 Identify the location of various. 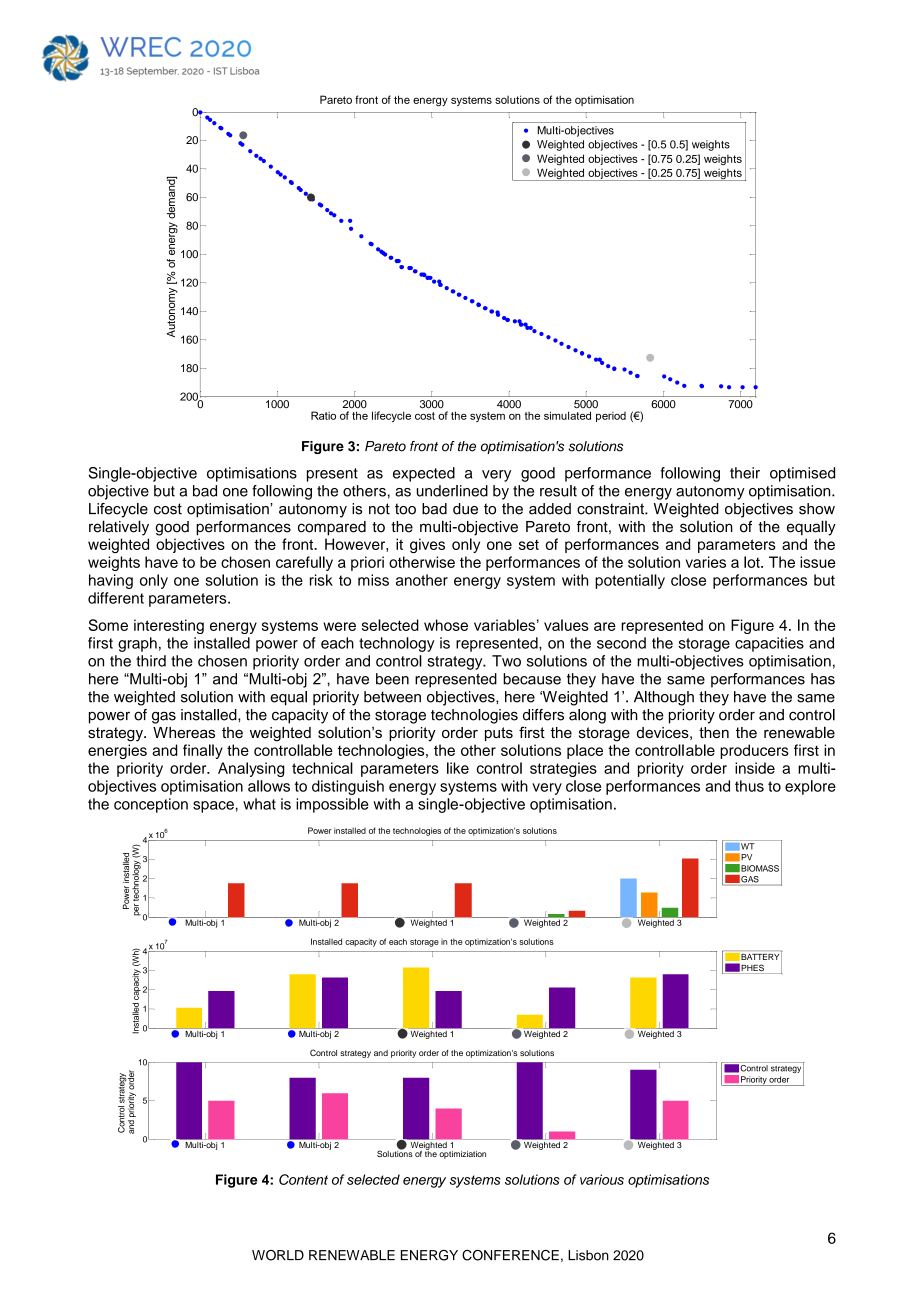
(602, 1179).
